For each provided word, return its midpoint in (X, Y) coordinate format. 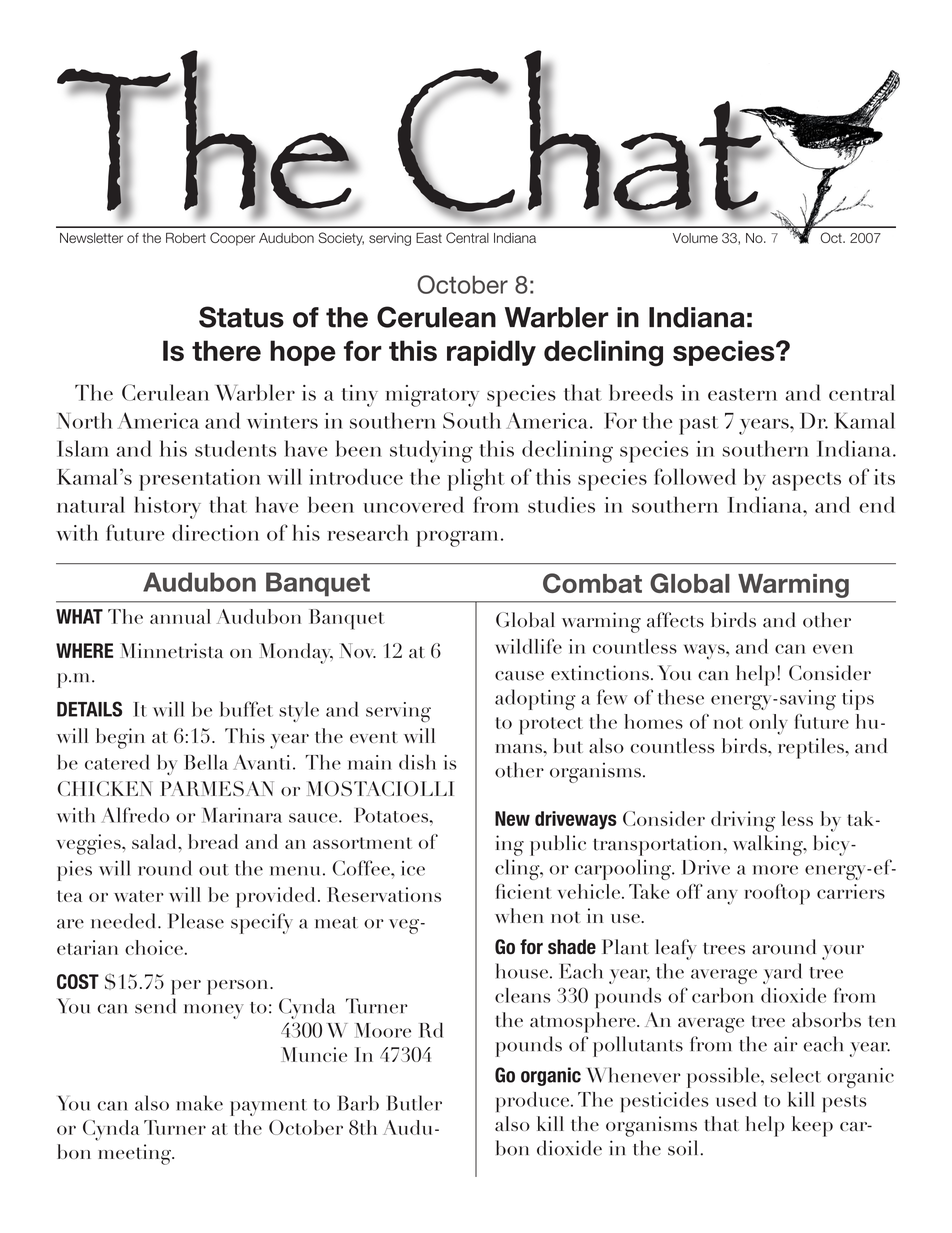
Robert (186, 237)
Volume (695, 238)
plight (476, 479)
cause (519, 676)
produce (532, 1102)
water (139, 896)
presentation (200, 480)
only (768, 724)
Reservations (384, 894)
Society (341, 239)
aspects (806, 481)
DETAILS (89, 709)
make (199, 1103)
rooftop (777, 894)
